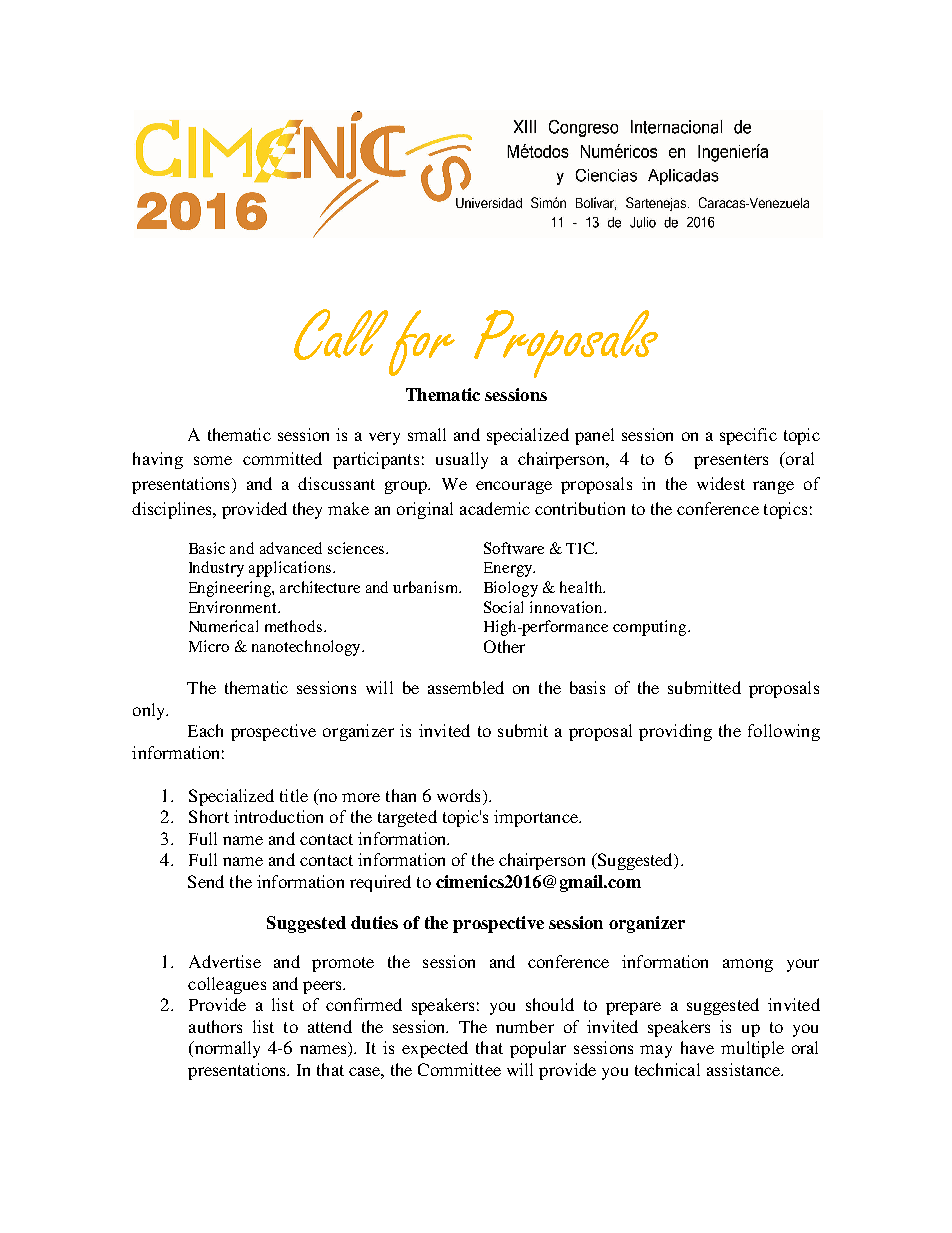 Image resolution: width=952 pixels, height=1233 pixels. What do you see at coordinates (748, 965) in the screenshot?
I see `among` at bounding box center [748, 965].
